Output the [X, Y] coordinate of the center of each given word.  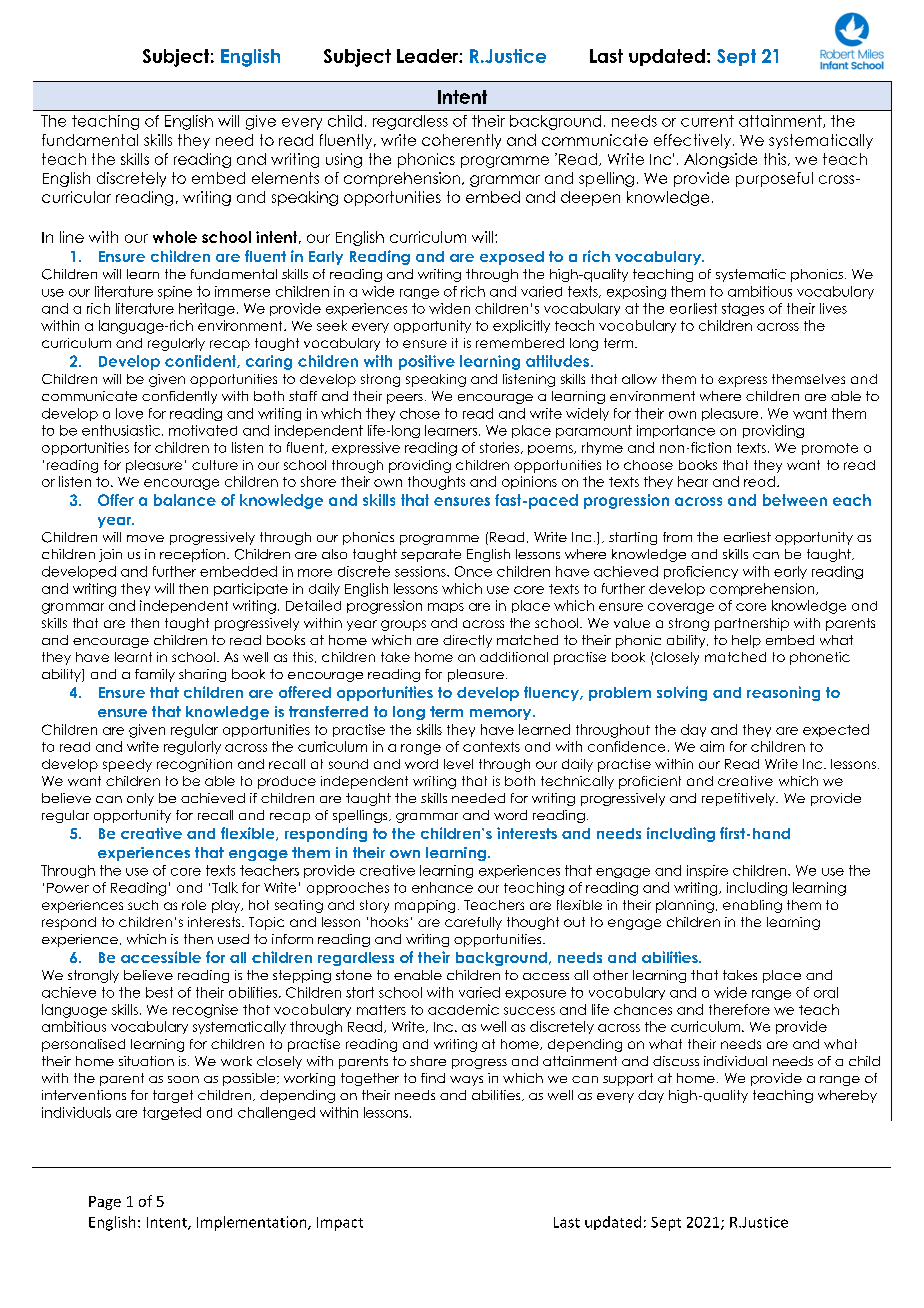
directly [467, 641]
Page [105, 1203]
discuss [676, 1061]
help [746, 641]
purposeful [774, 179]
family [155, 675]
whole [175, 237]
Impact [340, 1224]
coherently [461, 141]
